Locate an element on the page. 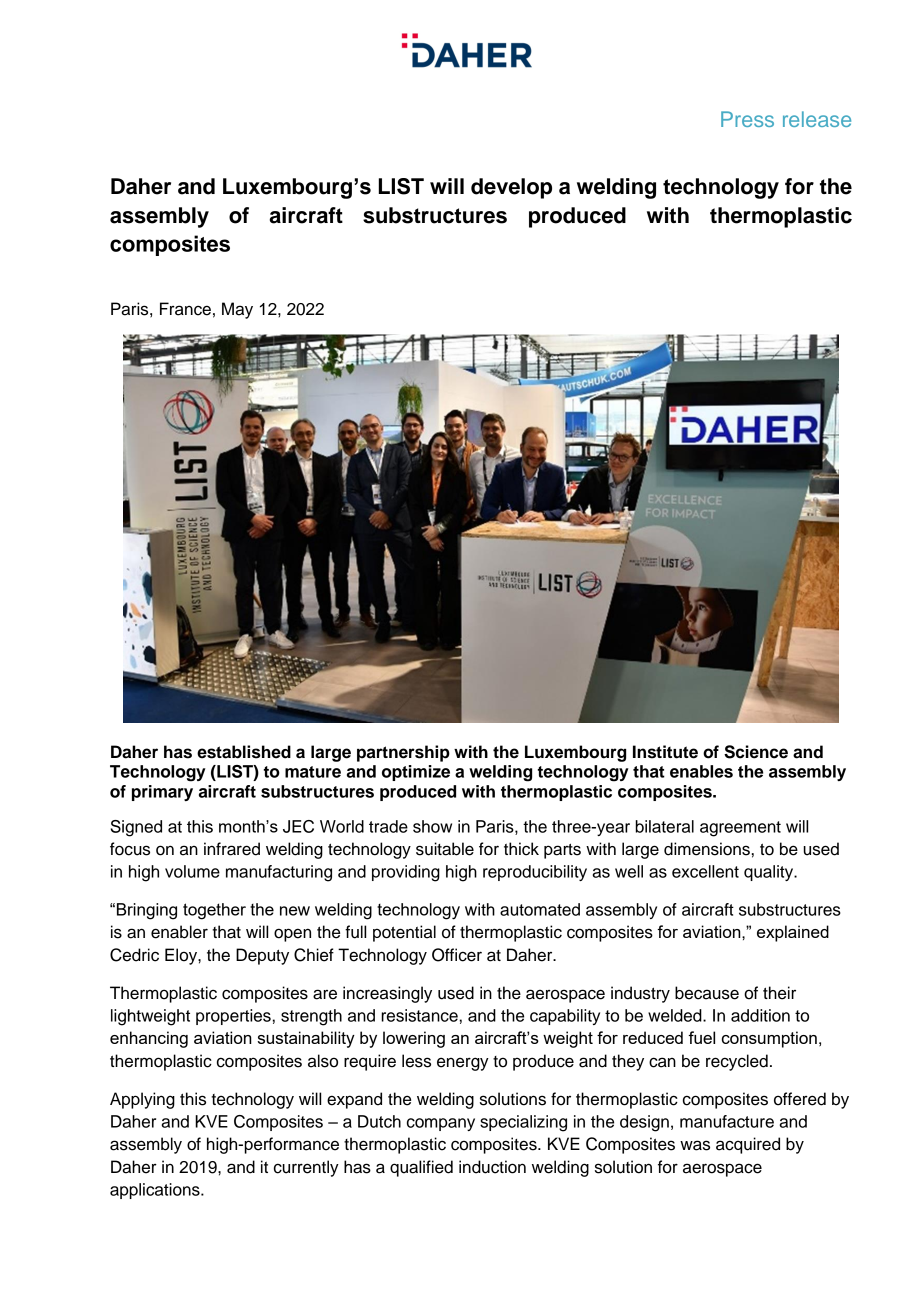  established is located at coordinates (244, 752).
